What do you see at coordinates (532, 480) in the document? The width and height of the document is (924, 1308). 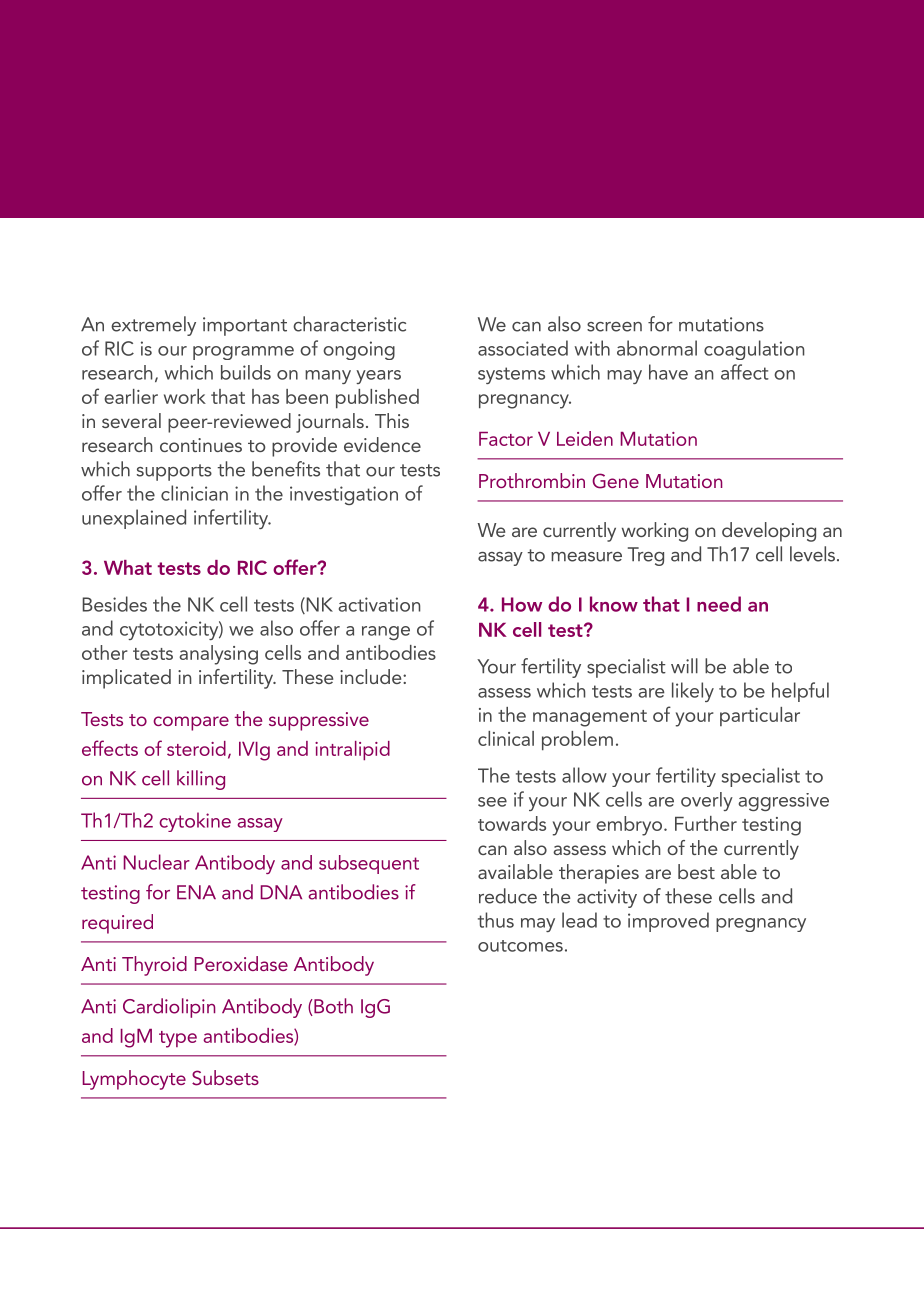 I see `Prothrombin` at bounding box center [532, 480].
